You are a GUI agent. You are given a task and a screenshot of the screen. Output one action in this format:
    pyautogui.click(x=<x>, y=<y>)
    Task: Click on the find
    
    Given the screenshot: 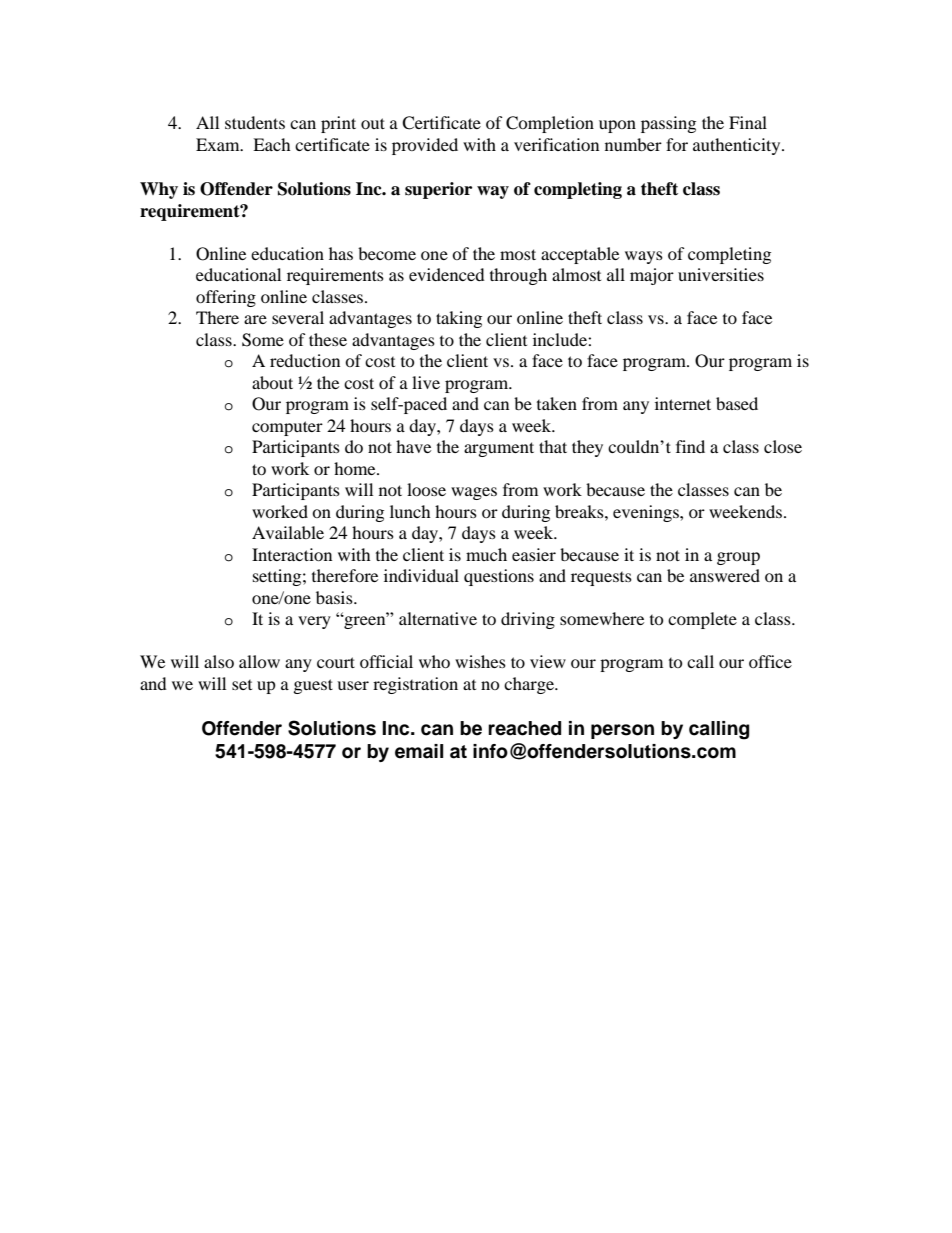 What is the action you would take?
    pyautogui.click(x=690, y=446)
